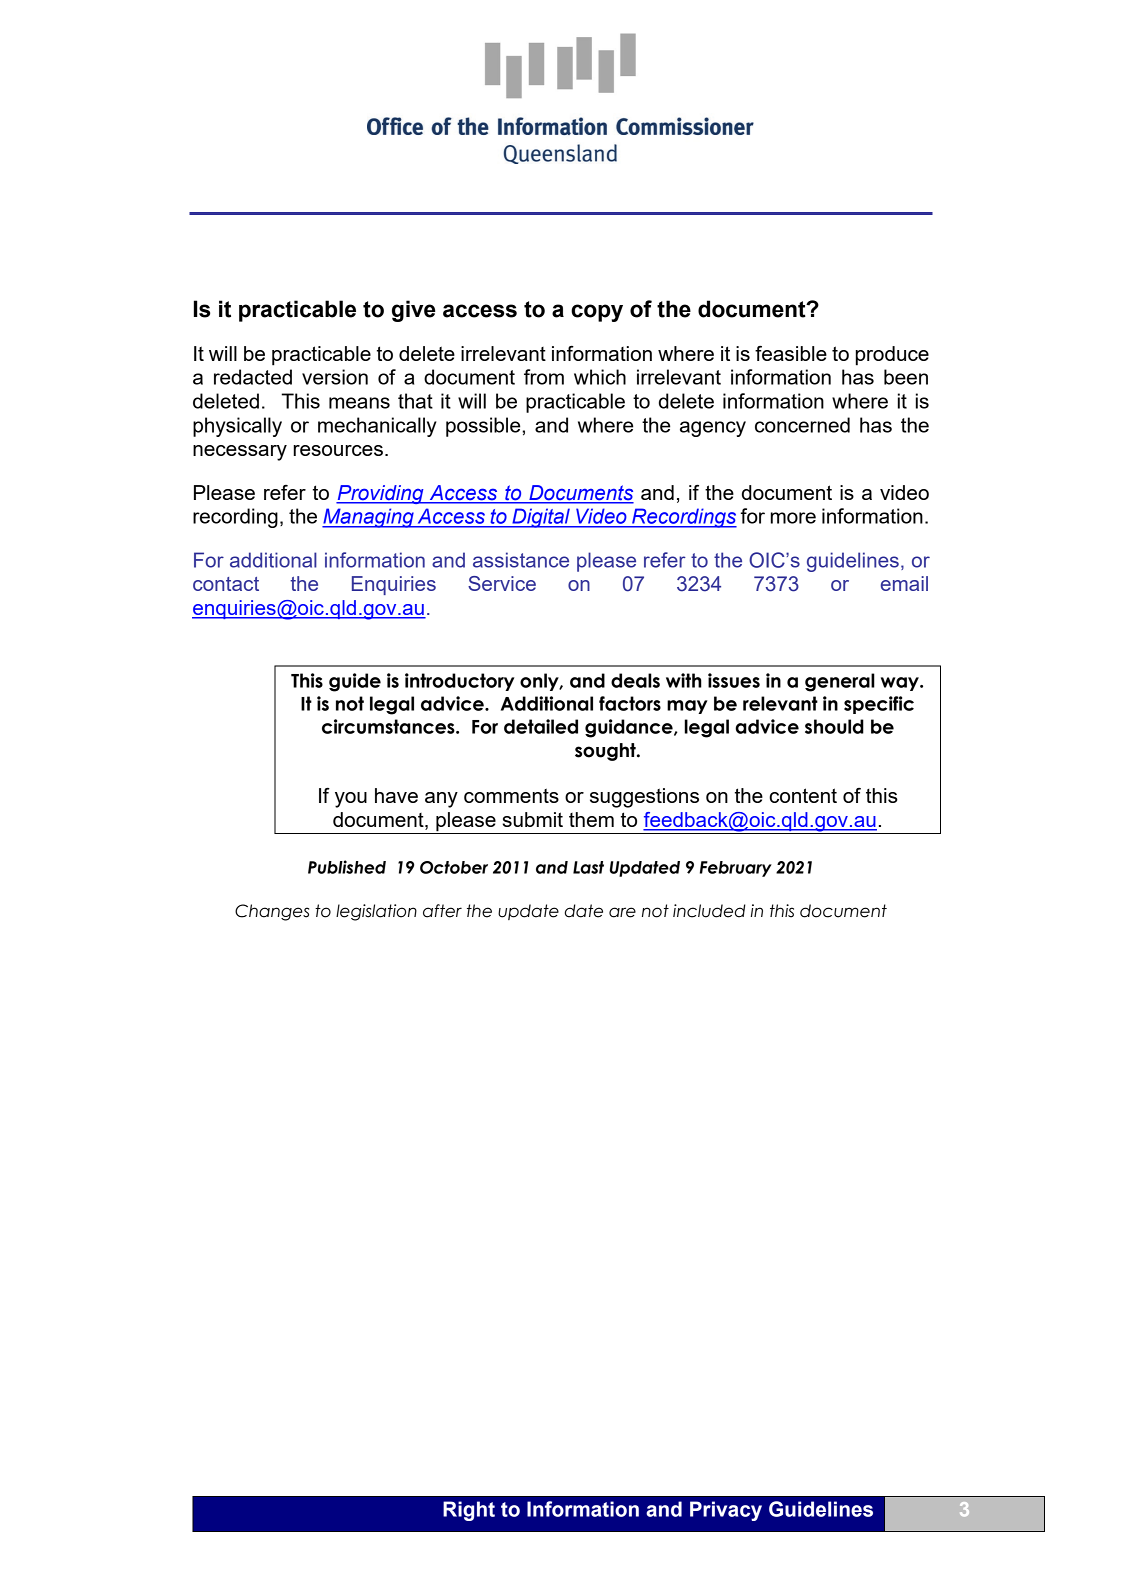 This screenshot has height=1586, width=1122. Describe the element at coordinates (226, 584) in the screenshot. I see `contact` at that location.
